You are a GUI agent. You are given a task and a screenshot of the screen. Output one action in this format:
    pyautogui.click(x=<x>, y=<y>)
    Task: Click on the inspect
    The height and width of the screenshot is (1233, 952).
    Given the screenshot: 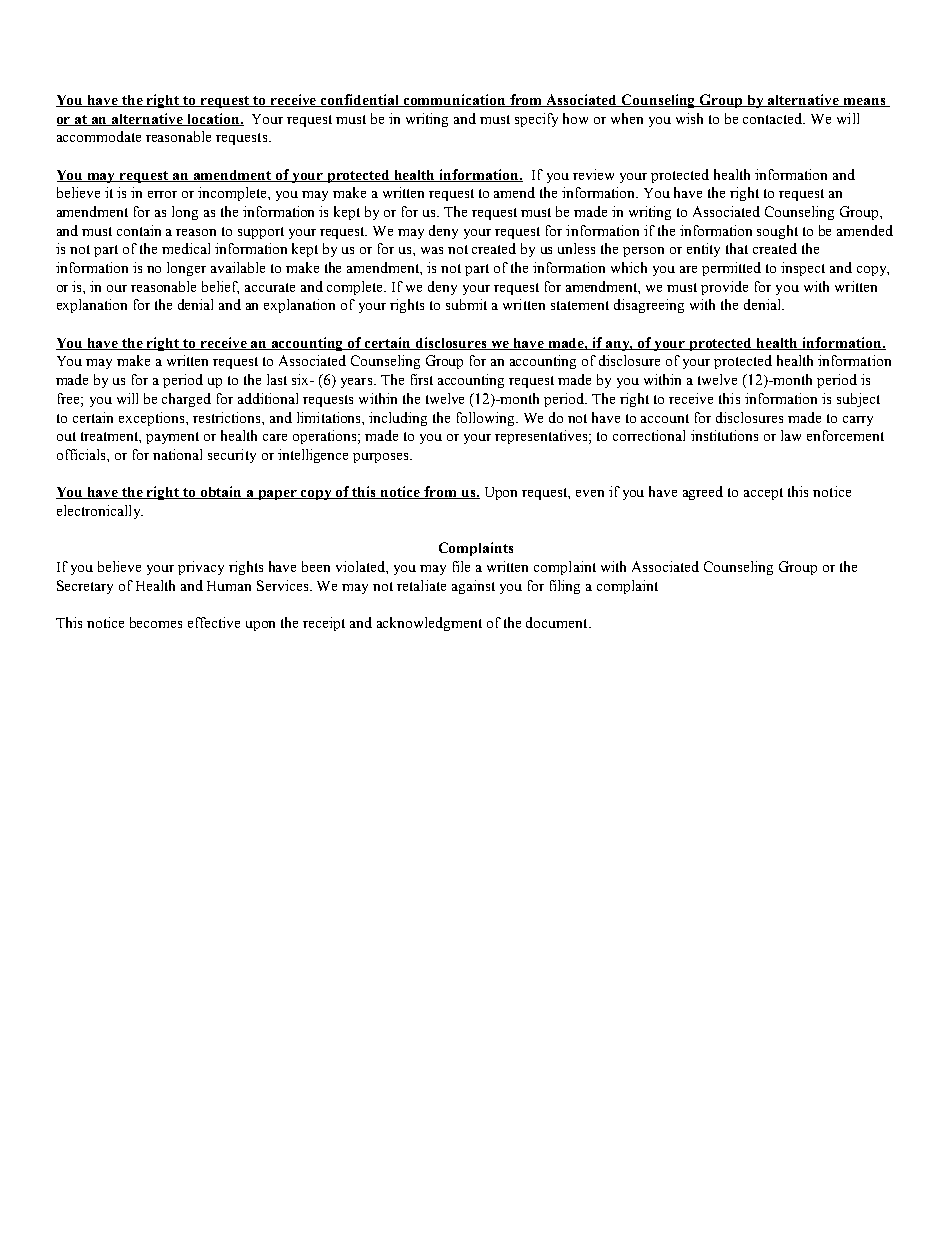 What is the action you would take?
    pyautogui.click(x=803, y=269)
